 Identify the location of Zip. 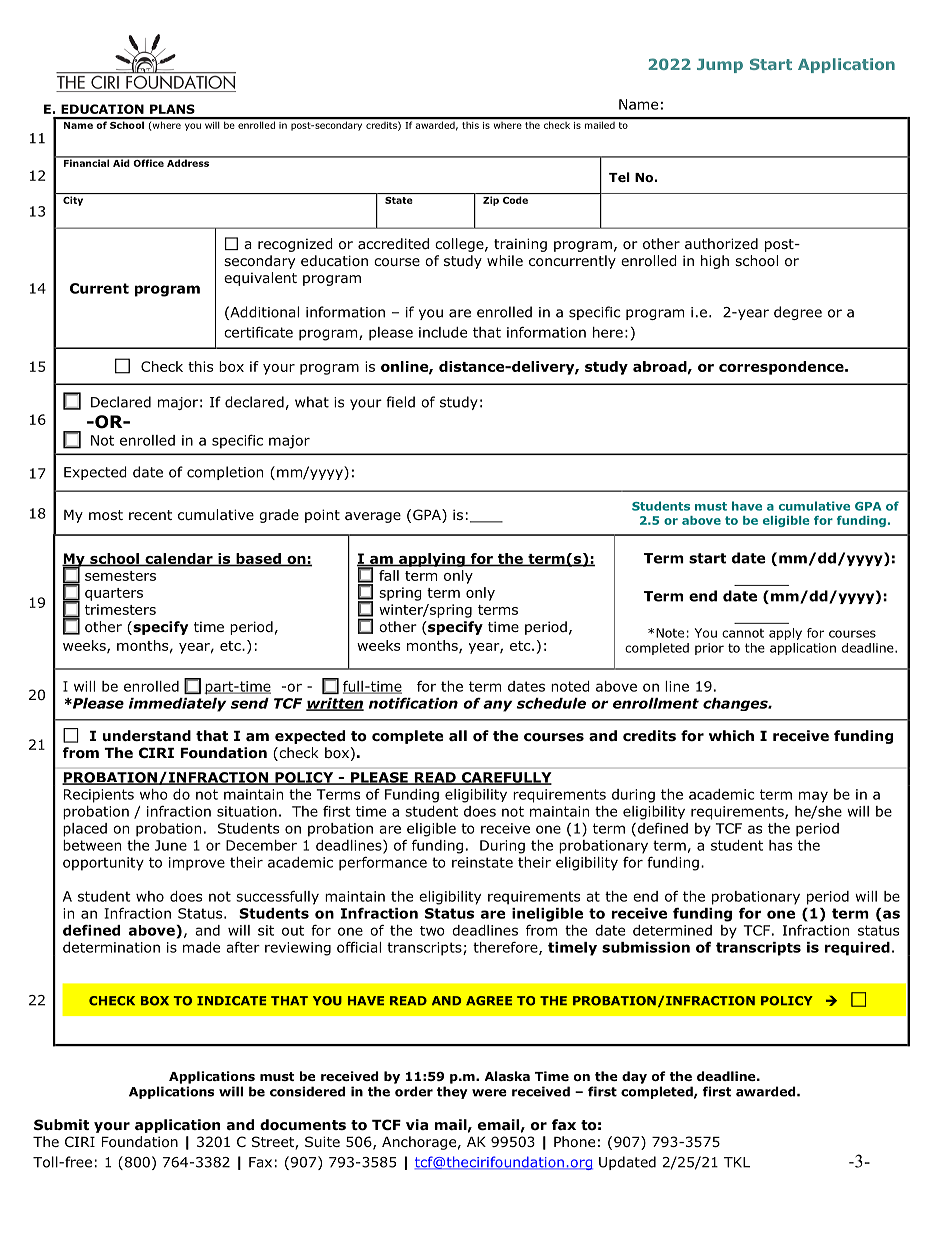
(491, 201).
